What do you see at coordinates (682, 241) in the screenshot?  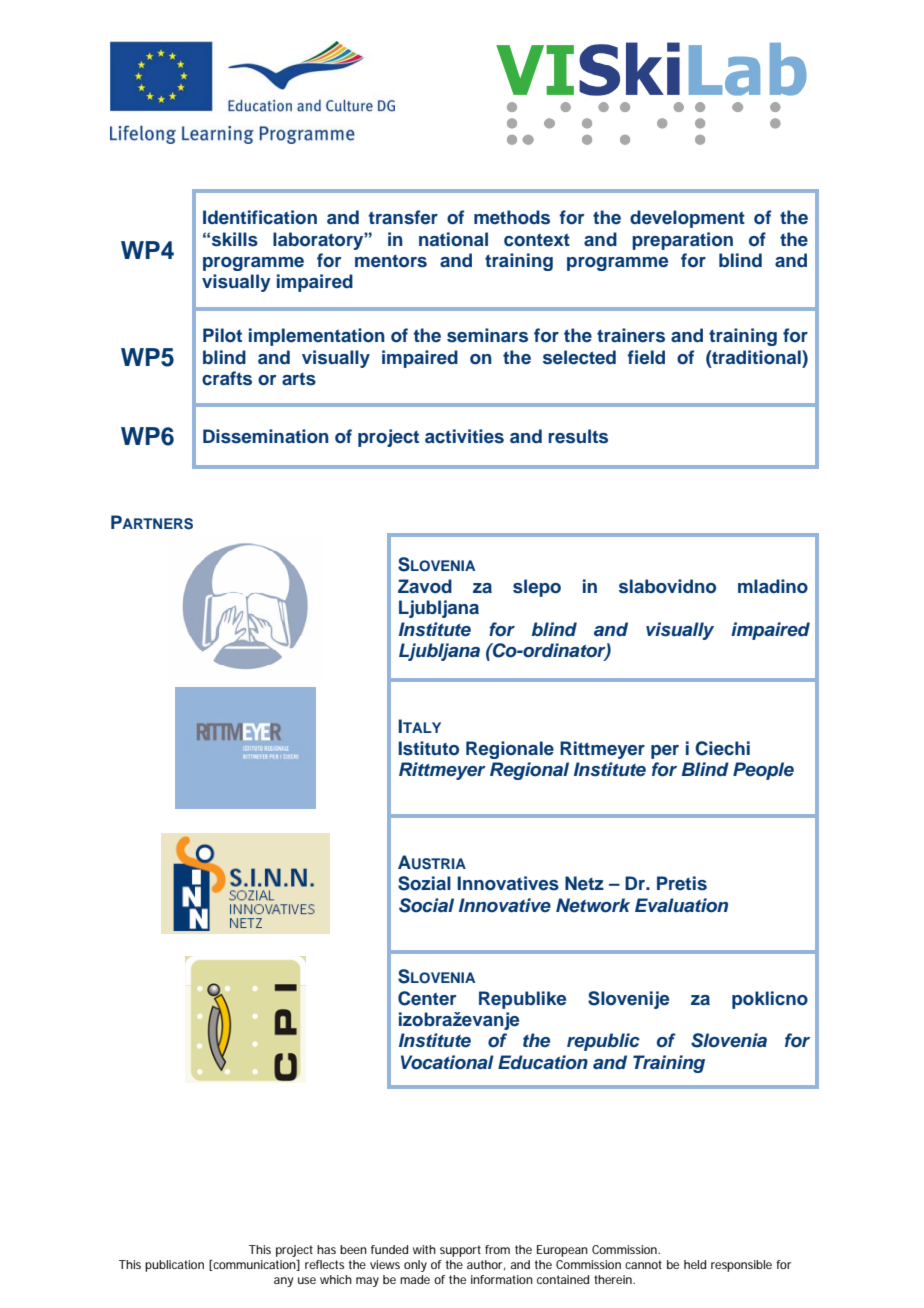 I see `preparation` at bounding box center [682, 241].
